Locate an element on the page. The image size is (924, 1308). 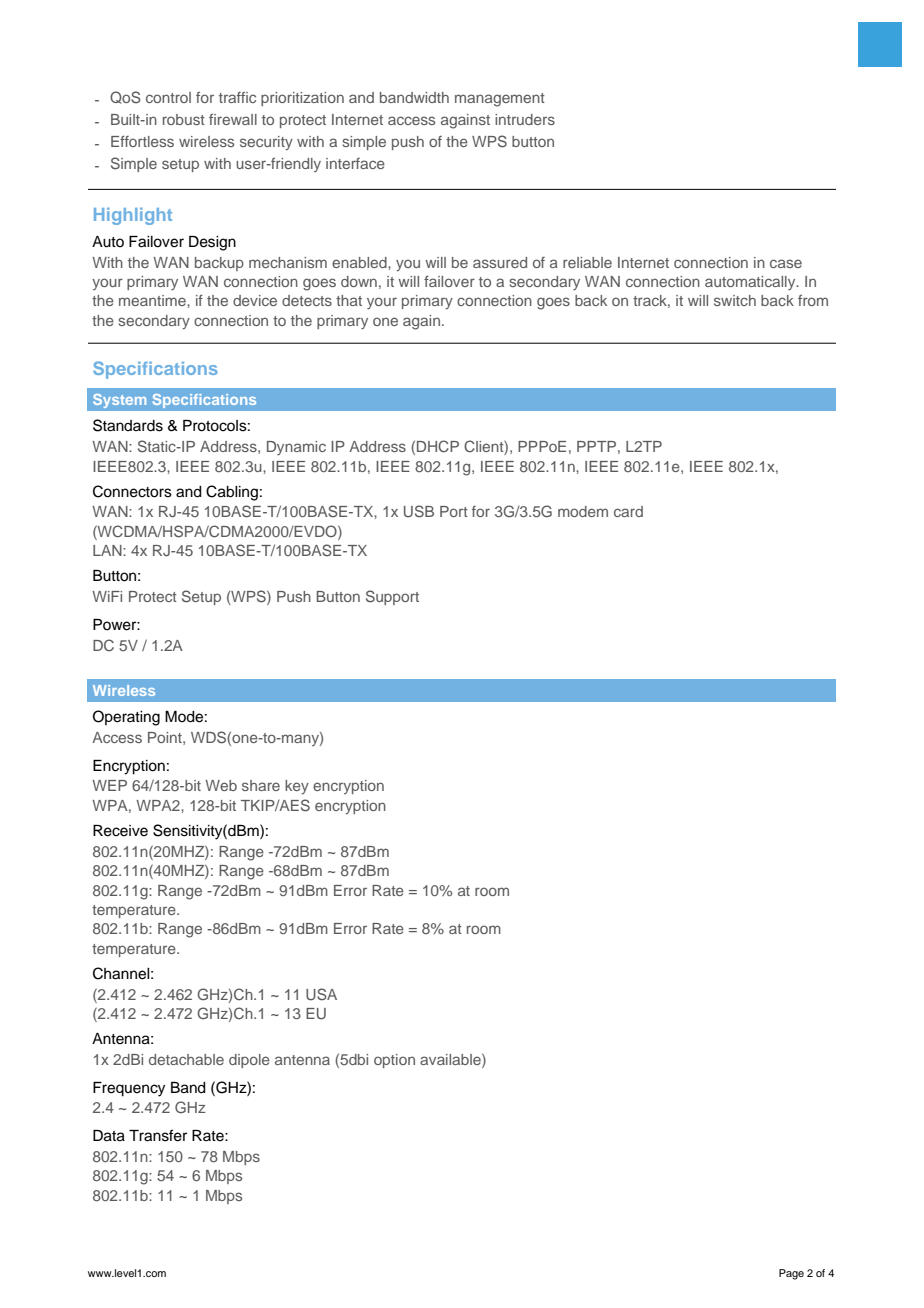
USB is located at coordinates (419, 511).
